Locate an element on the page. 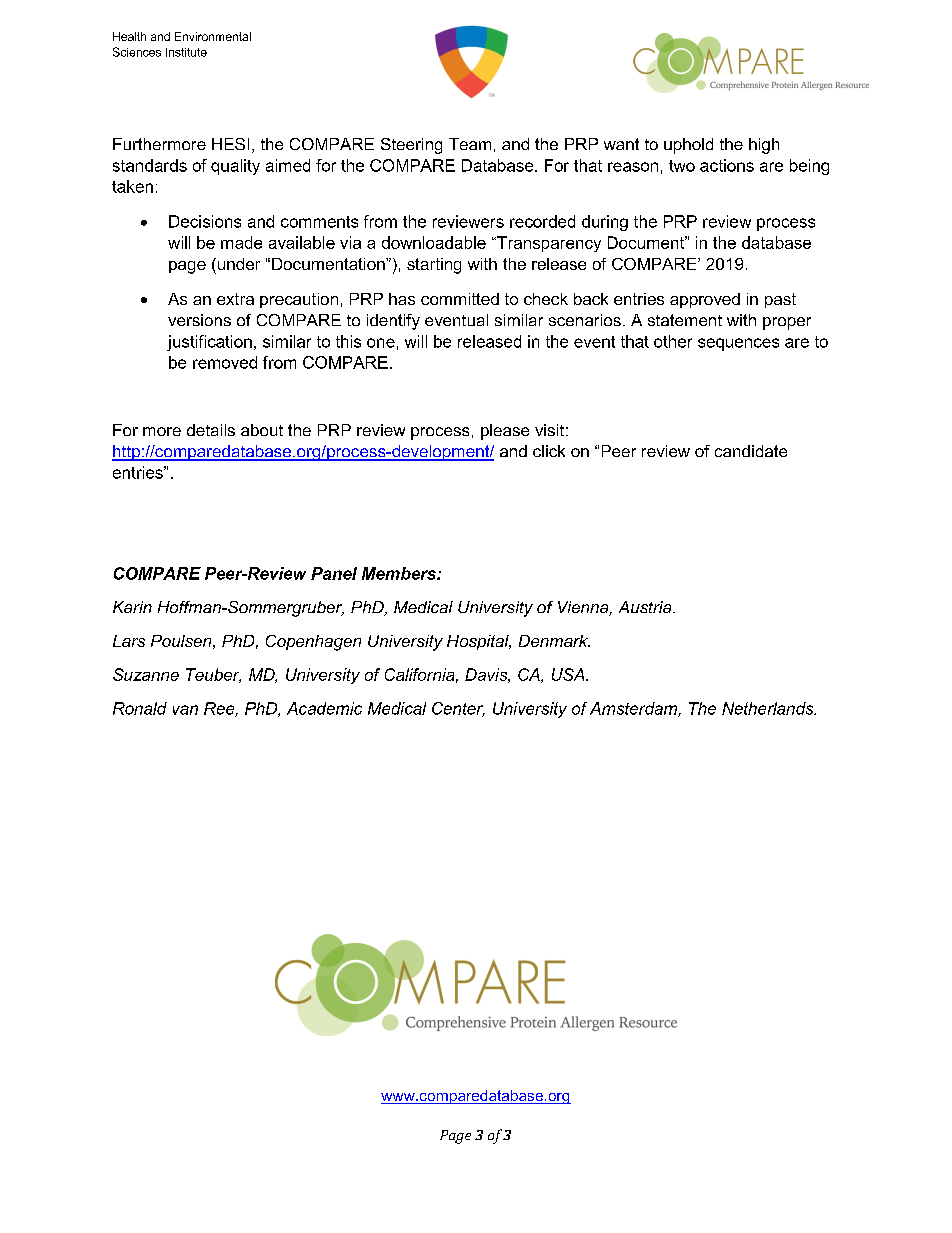 This page has height=1233, width=952. high is located at coordinates (764, 146).
